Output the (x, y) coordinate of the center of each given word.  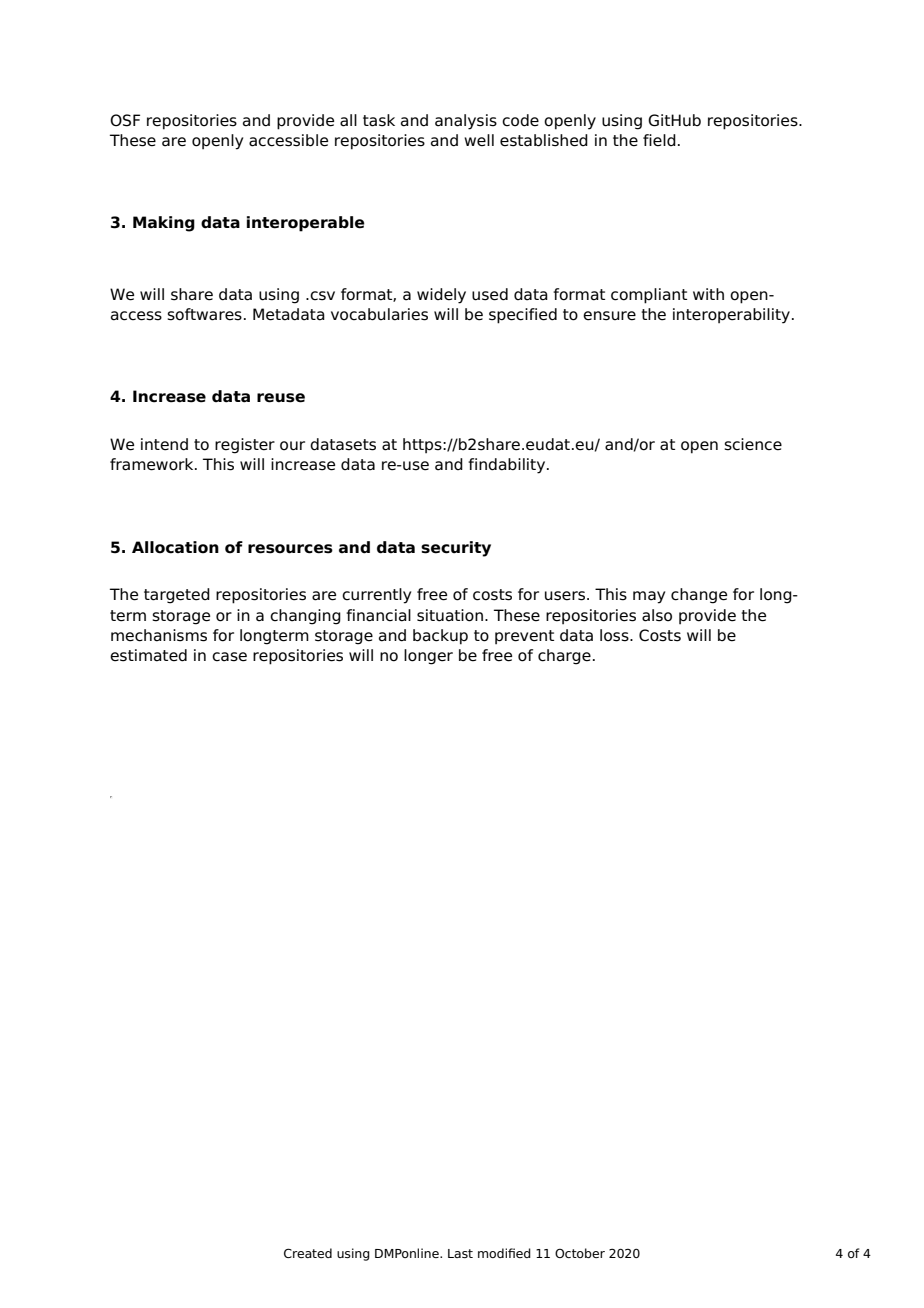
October (580, 1253)
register (245, 446)
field (659, 140)
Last (460, 1253)
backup (440, 637)
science (753, 444)
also (657, 615)
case (229, 657)
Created (308, 1253)
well (479, 140)
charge (564, 657)
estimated (148, 655)
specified (523, 316)
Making (164, 224)
